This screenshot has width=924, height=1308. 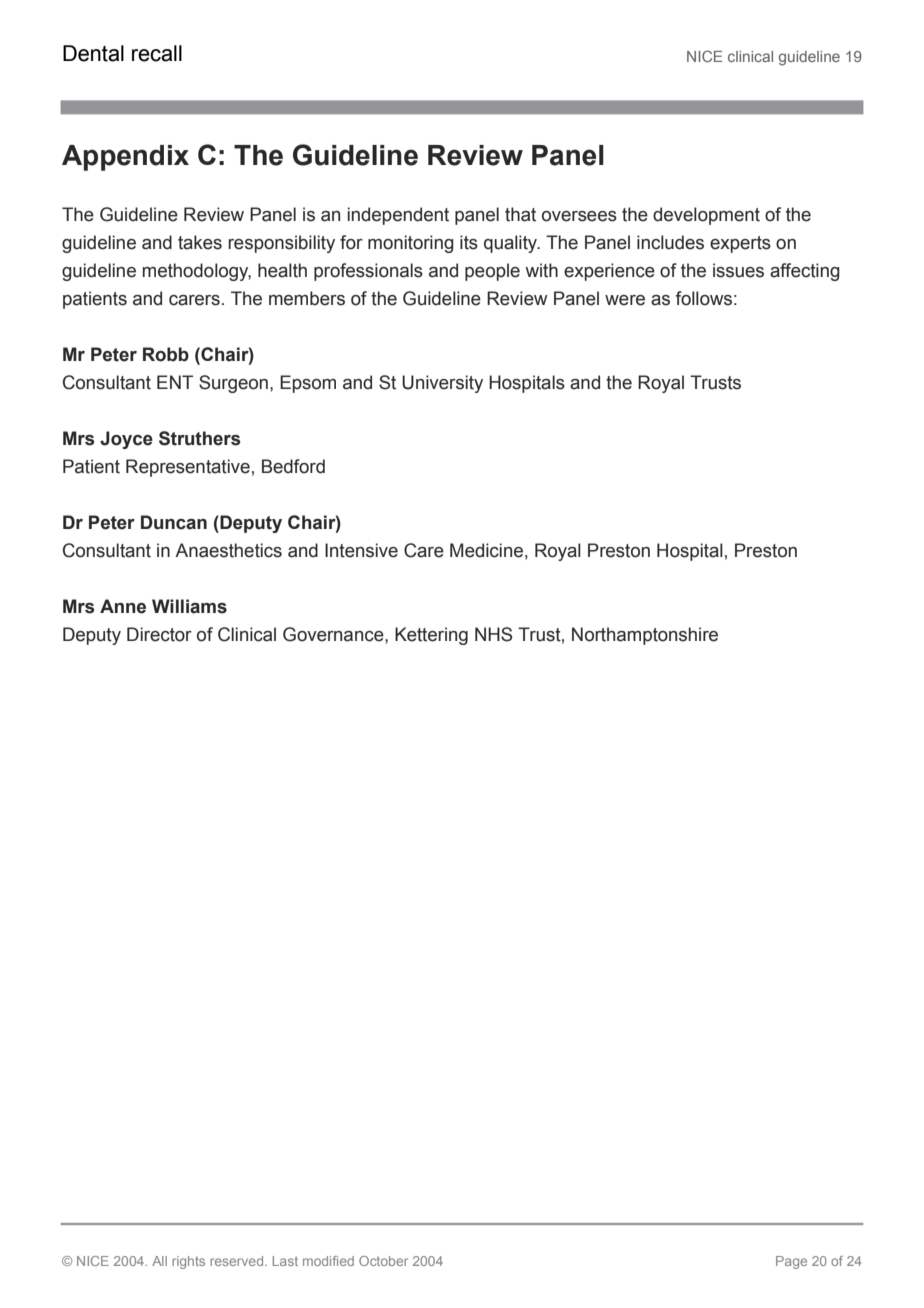 What do you see at coordinates (157, 53) in the screenshot?
I see `recall` at bounding box center [157, 53].
